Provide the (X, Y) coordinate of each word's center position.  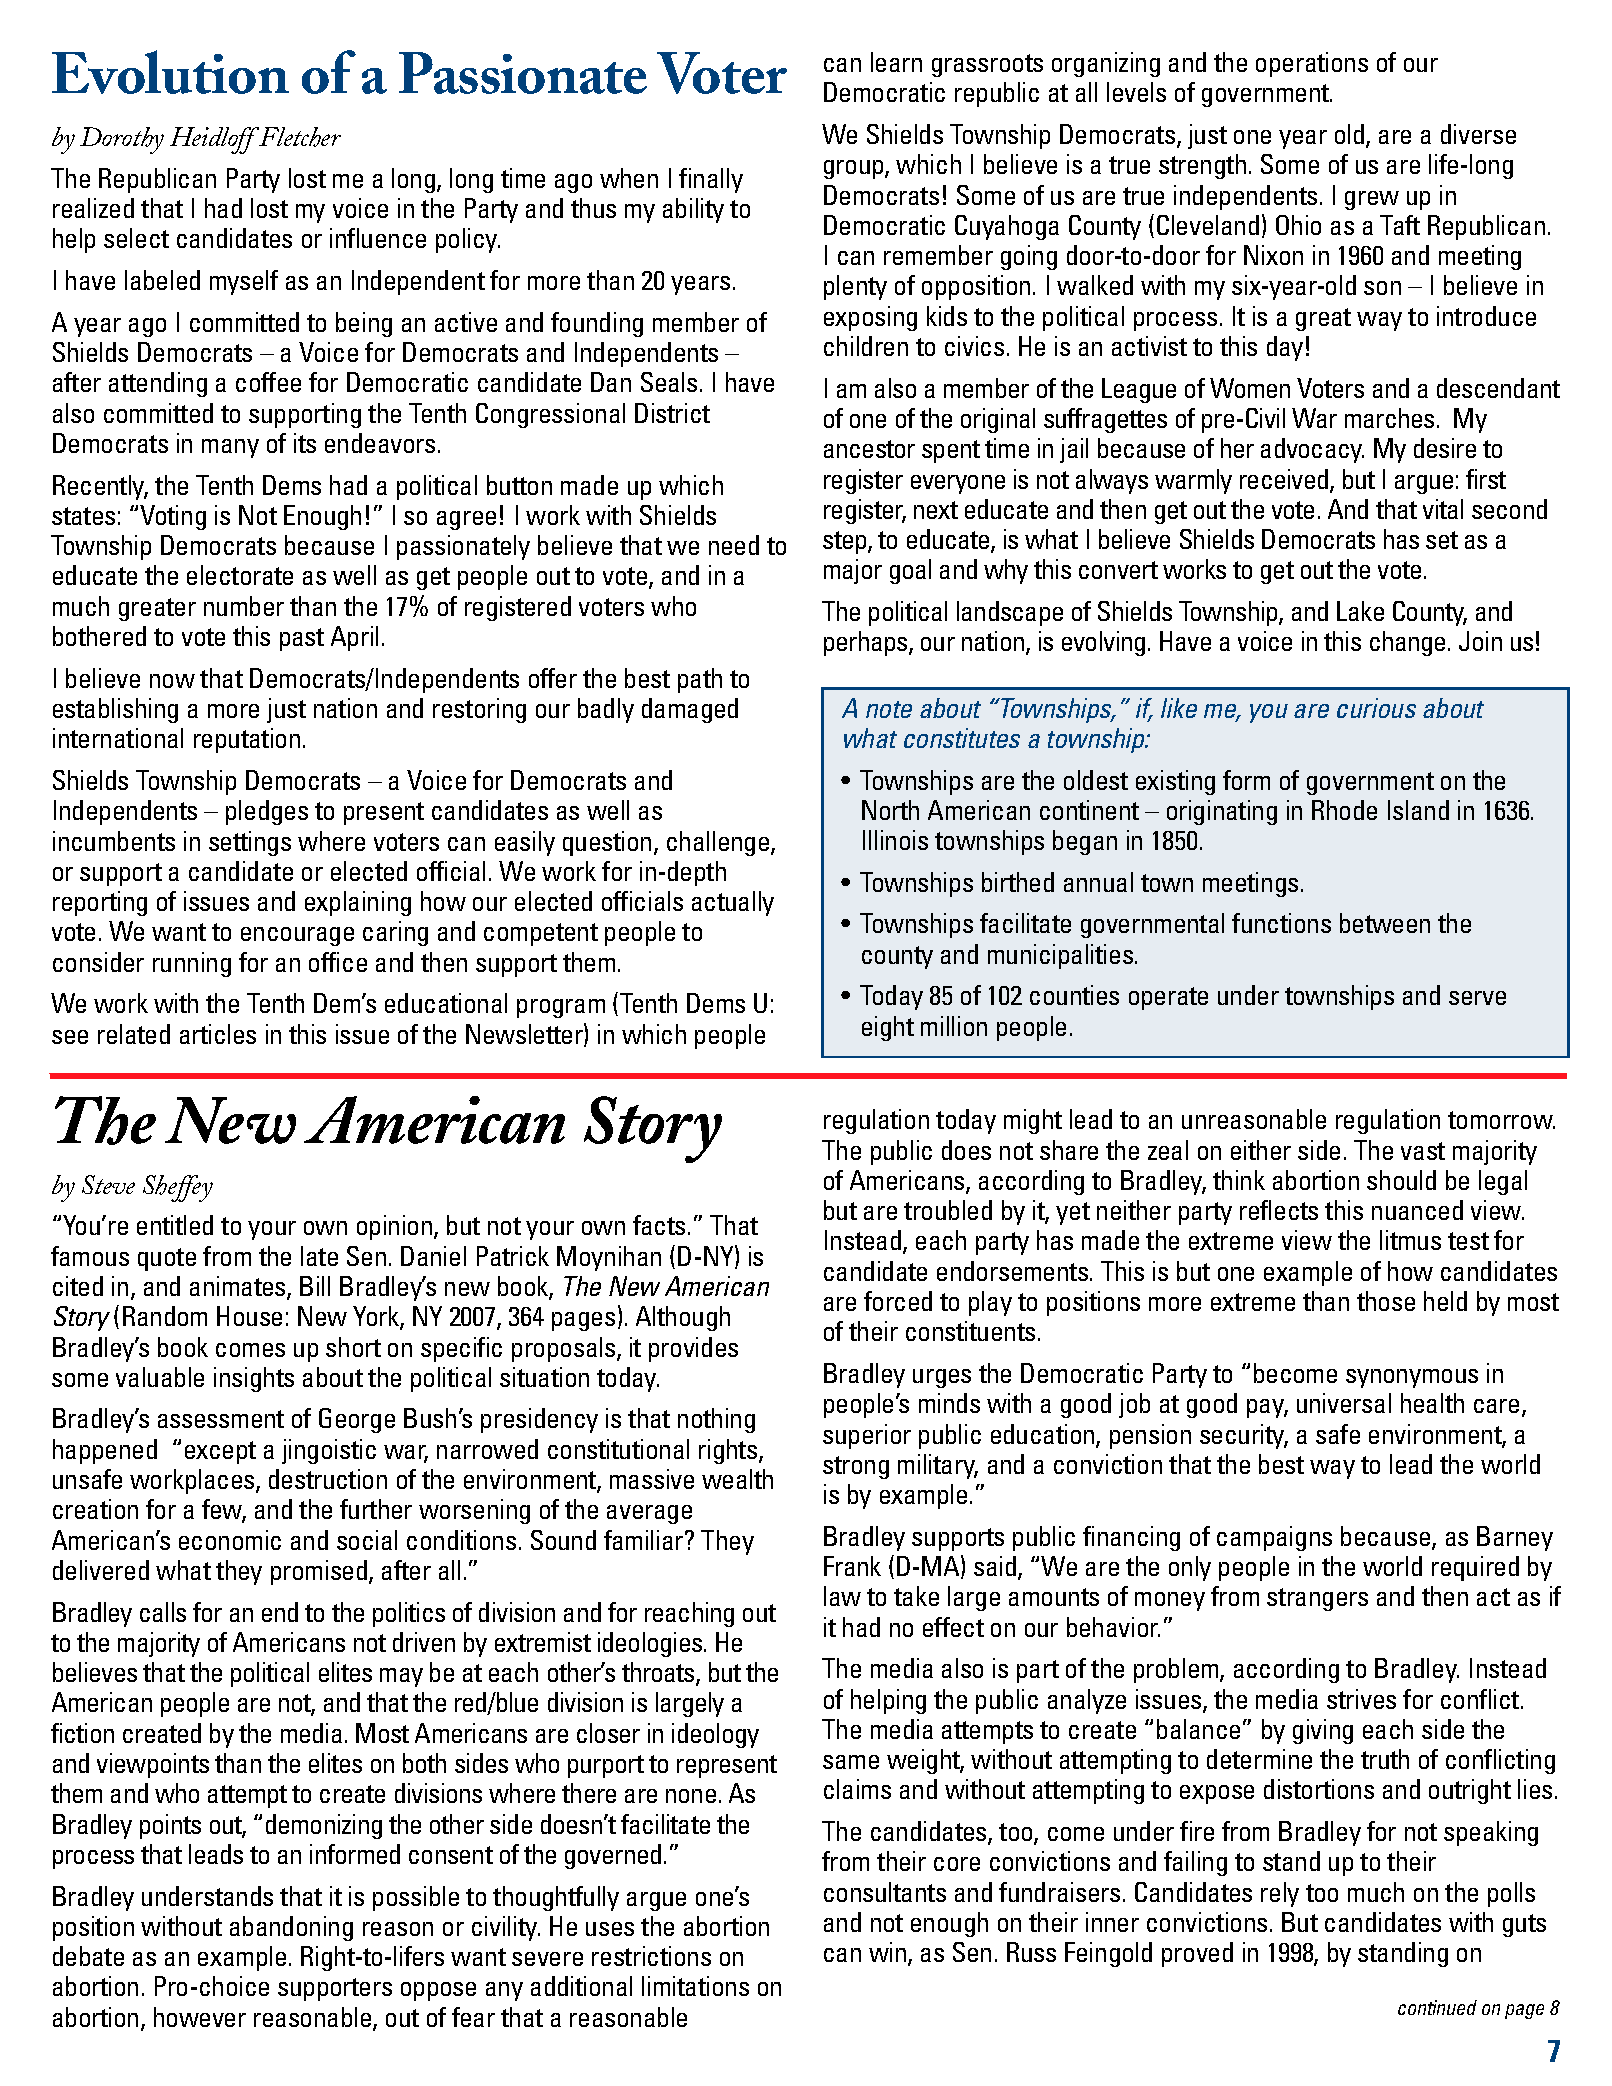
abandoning (291, 1928)
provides (693, 1349)
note (889, 709)
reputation (247, 740)
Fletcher (299, 137)
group (855, 169)
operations (1312, 64)
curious (1376, 708)
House (249, 1316)
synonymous (1412, 1378)
